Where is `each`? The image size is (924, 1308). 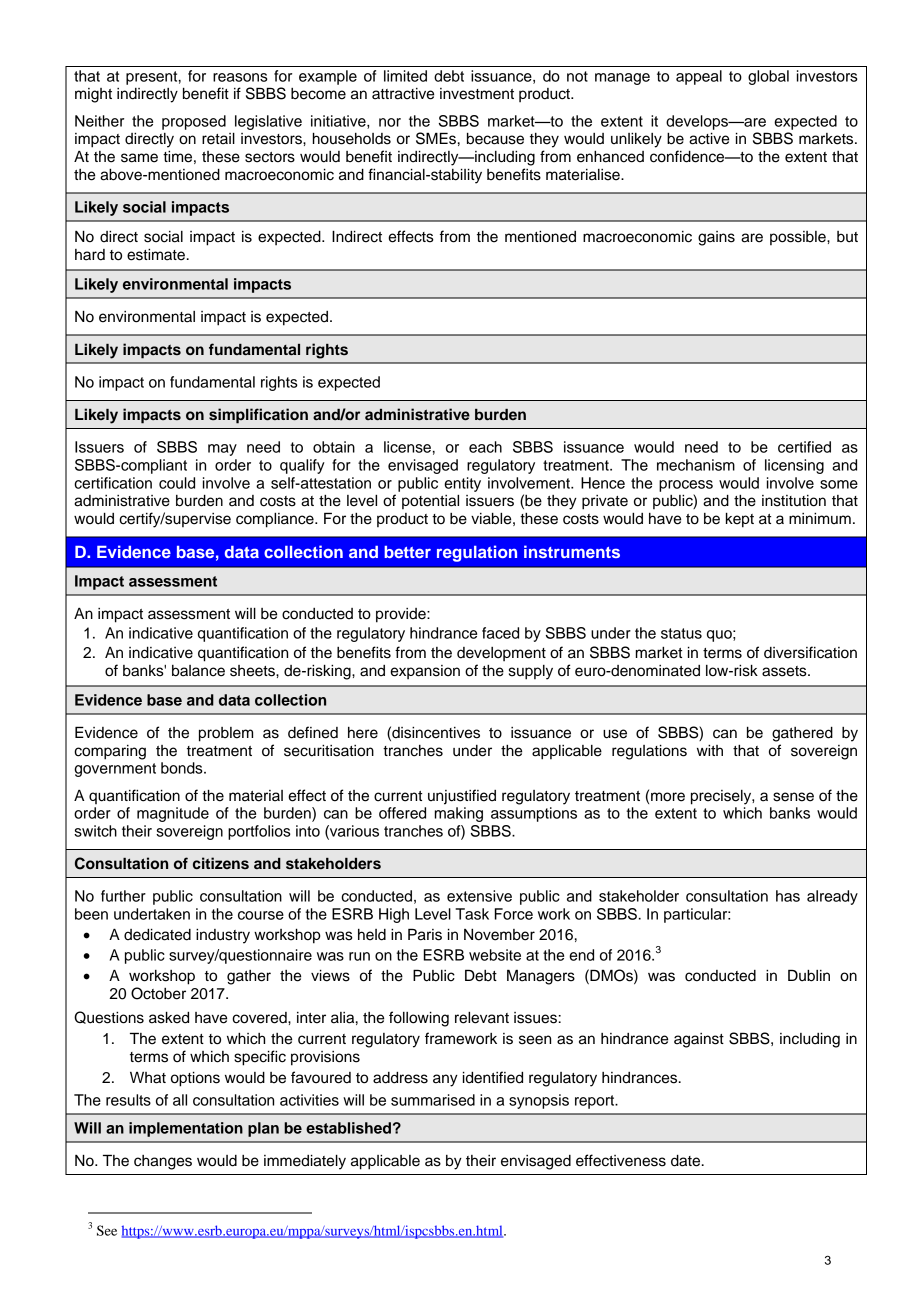
each is located at coordinates (485, 447).
